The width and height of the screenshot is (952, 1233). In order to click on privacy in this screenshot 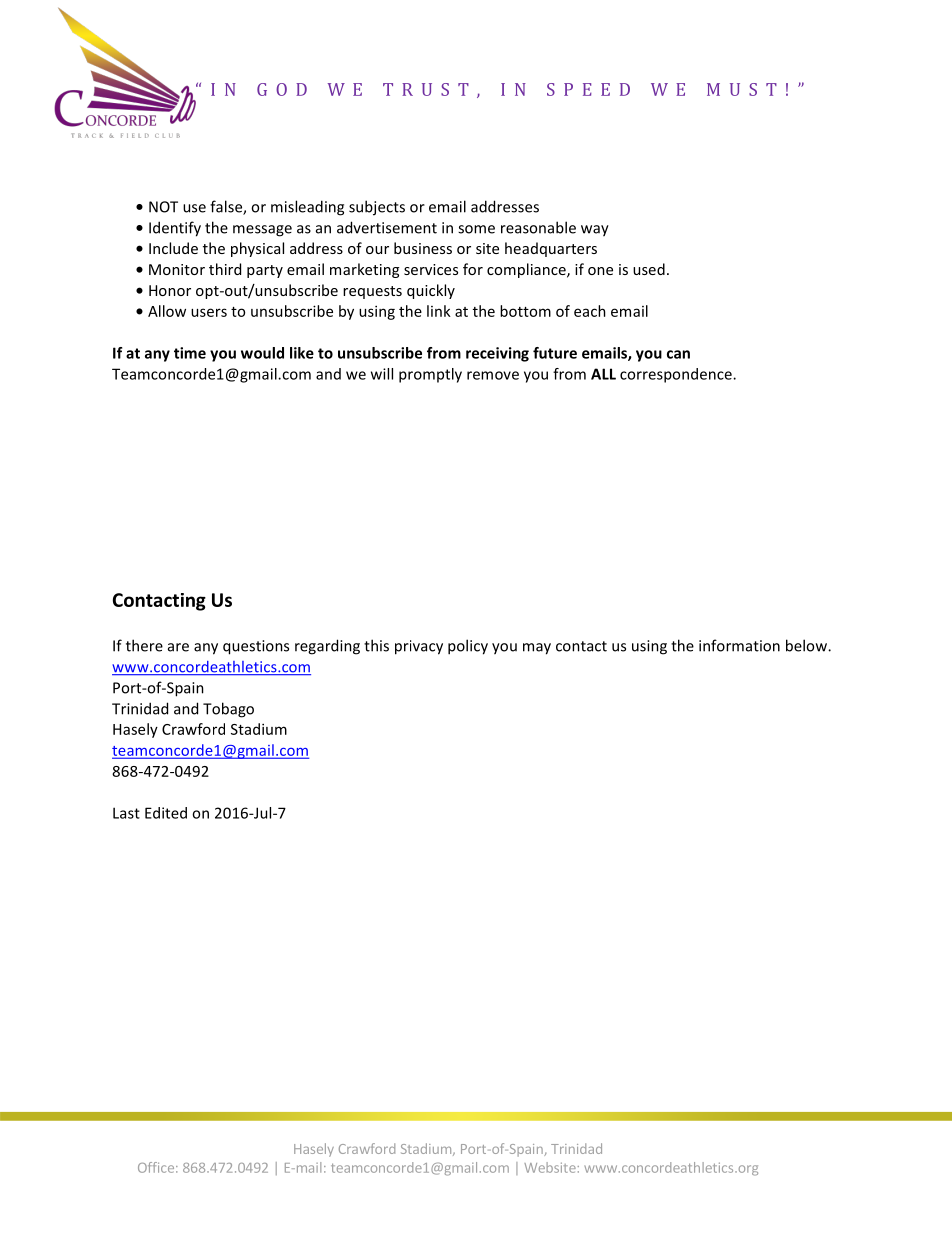, I will do `click(419, 647)`.
